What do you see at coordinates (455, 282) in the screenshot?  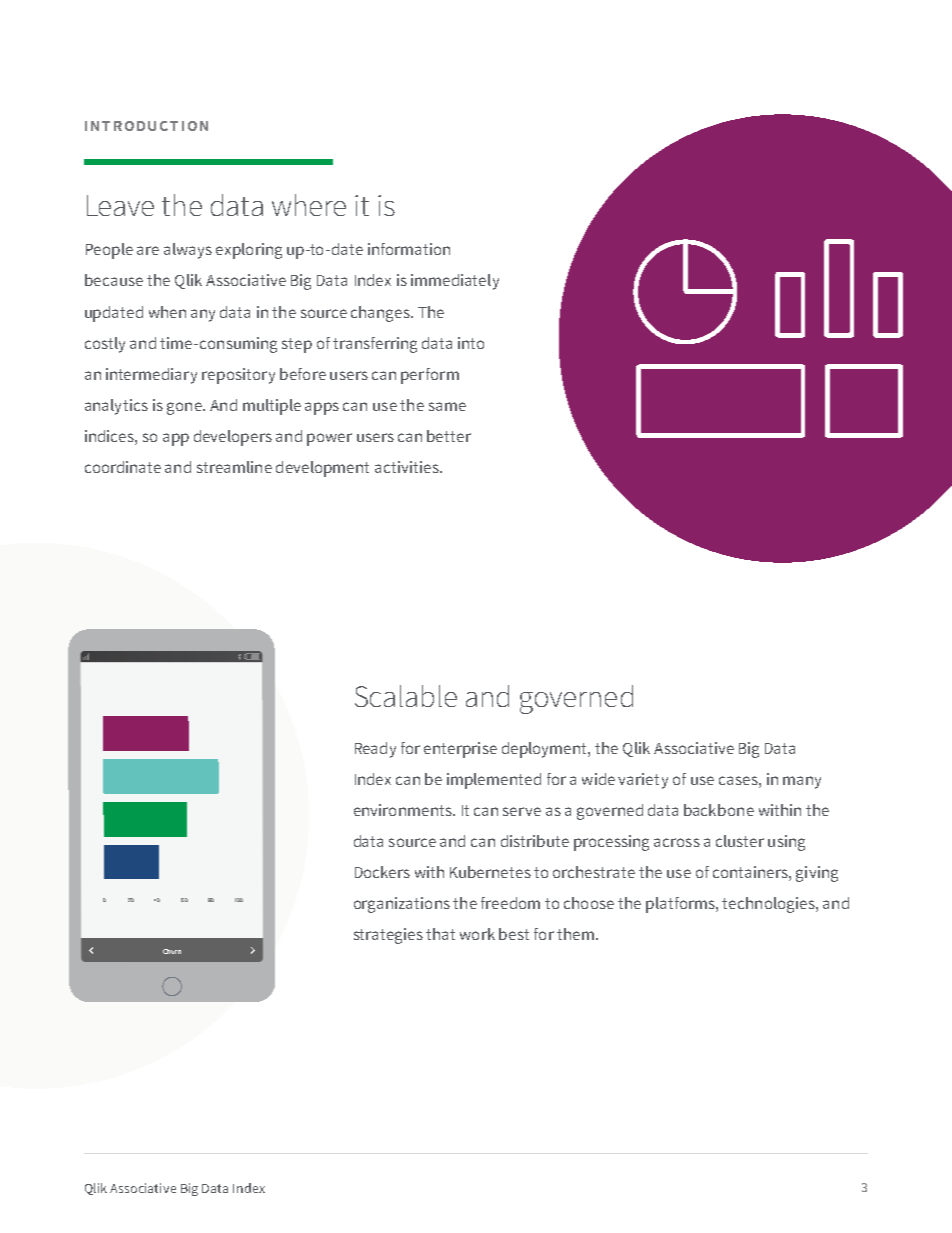 I see `immediately` at bounding box center [455, 282].
